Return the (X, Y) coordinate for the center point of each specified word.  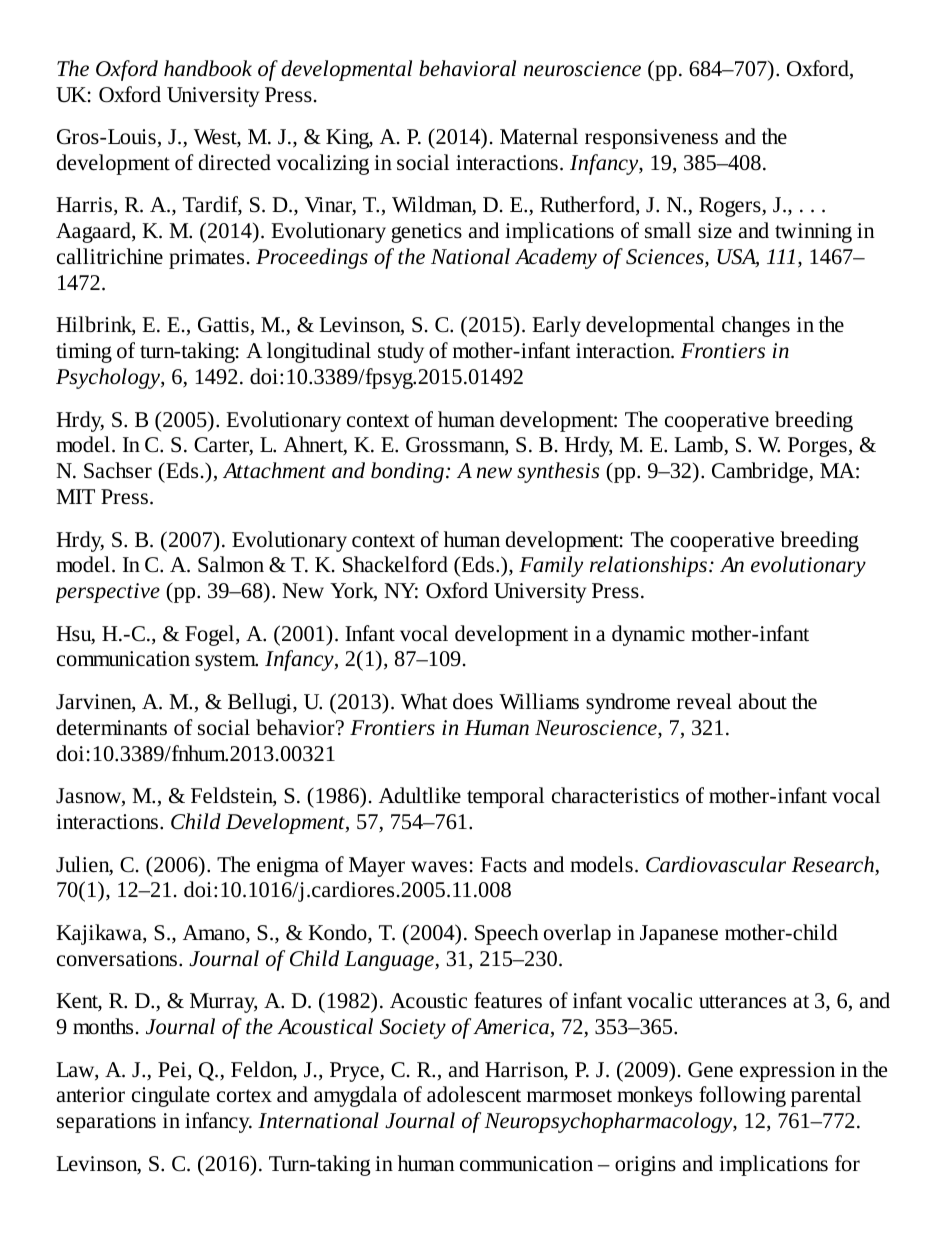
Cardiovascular (716, 864)
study (401, 352)
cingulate (171, 1096)
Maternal (539, 136)
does (473, 701)
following (742, 1096)
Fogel (211, 635)
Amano (215, 934)
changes (756, 326)
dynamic (648, 635)
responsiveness (651, 139)
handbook (208, 68)
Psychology (109, 378)
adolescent (474, 1094)
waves (439, 867)
